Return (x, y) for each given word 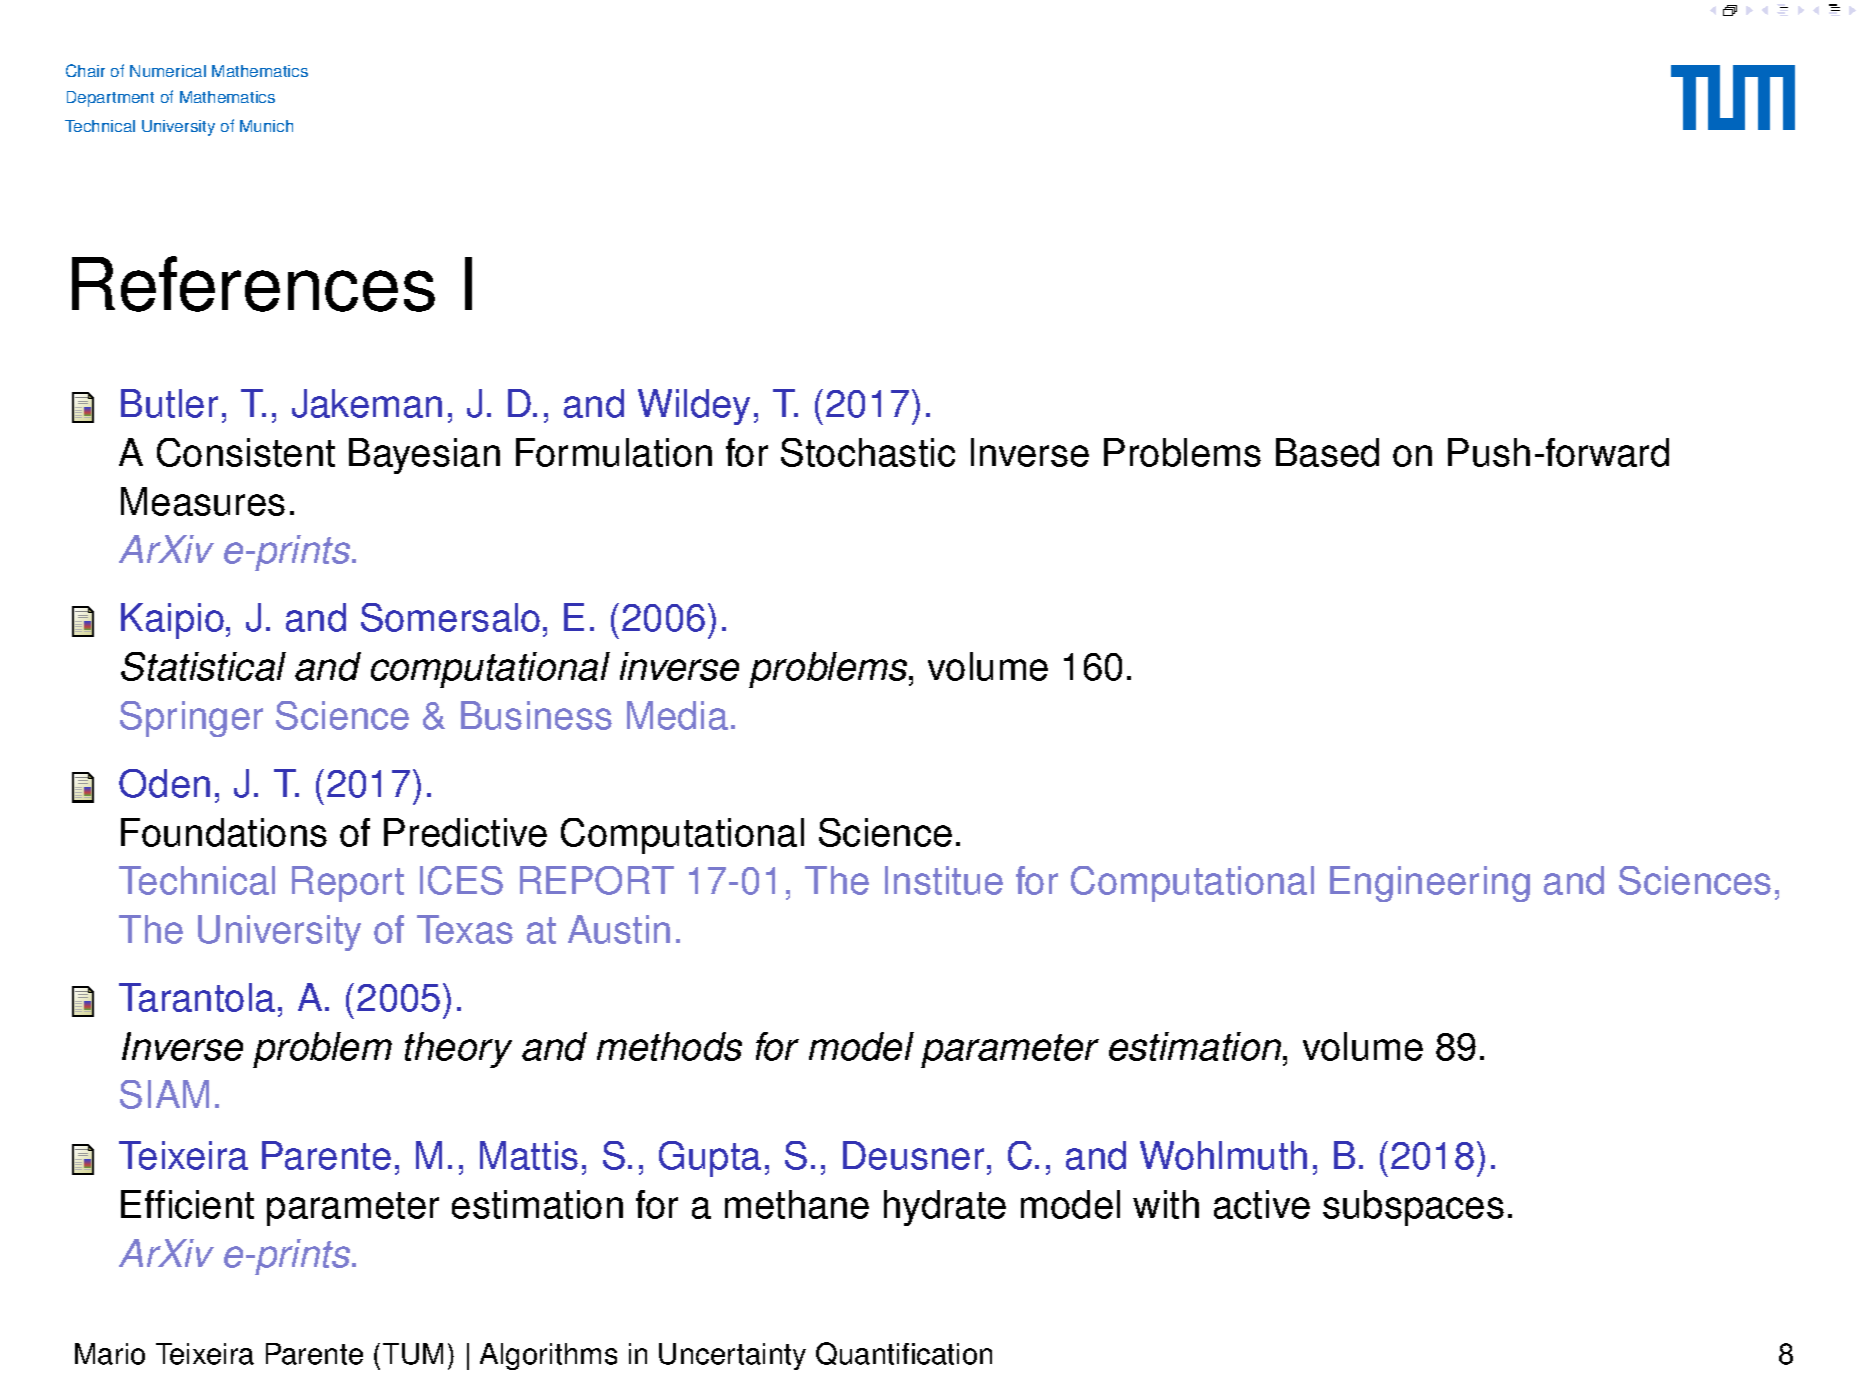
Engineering (1430, 884)
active (1262, 1204)
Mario (110, 1354)
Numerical (168, 71)
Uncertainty (732, 1356)
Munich (266, 126)
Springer (191, 719)
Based (1327, 452)
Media (677, 715)
